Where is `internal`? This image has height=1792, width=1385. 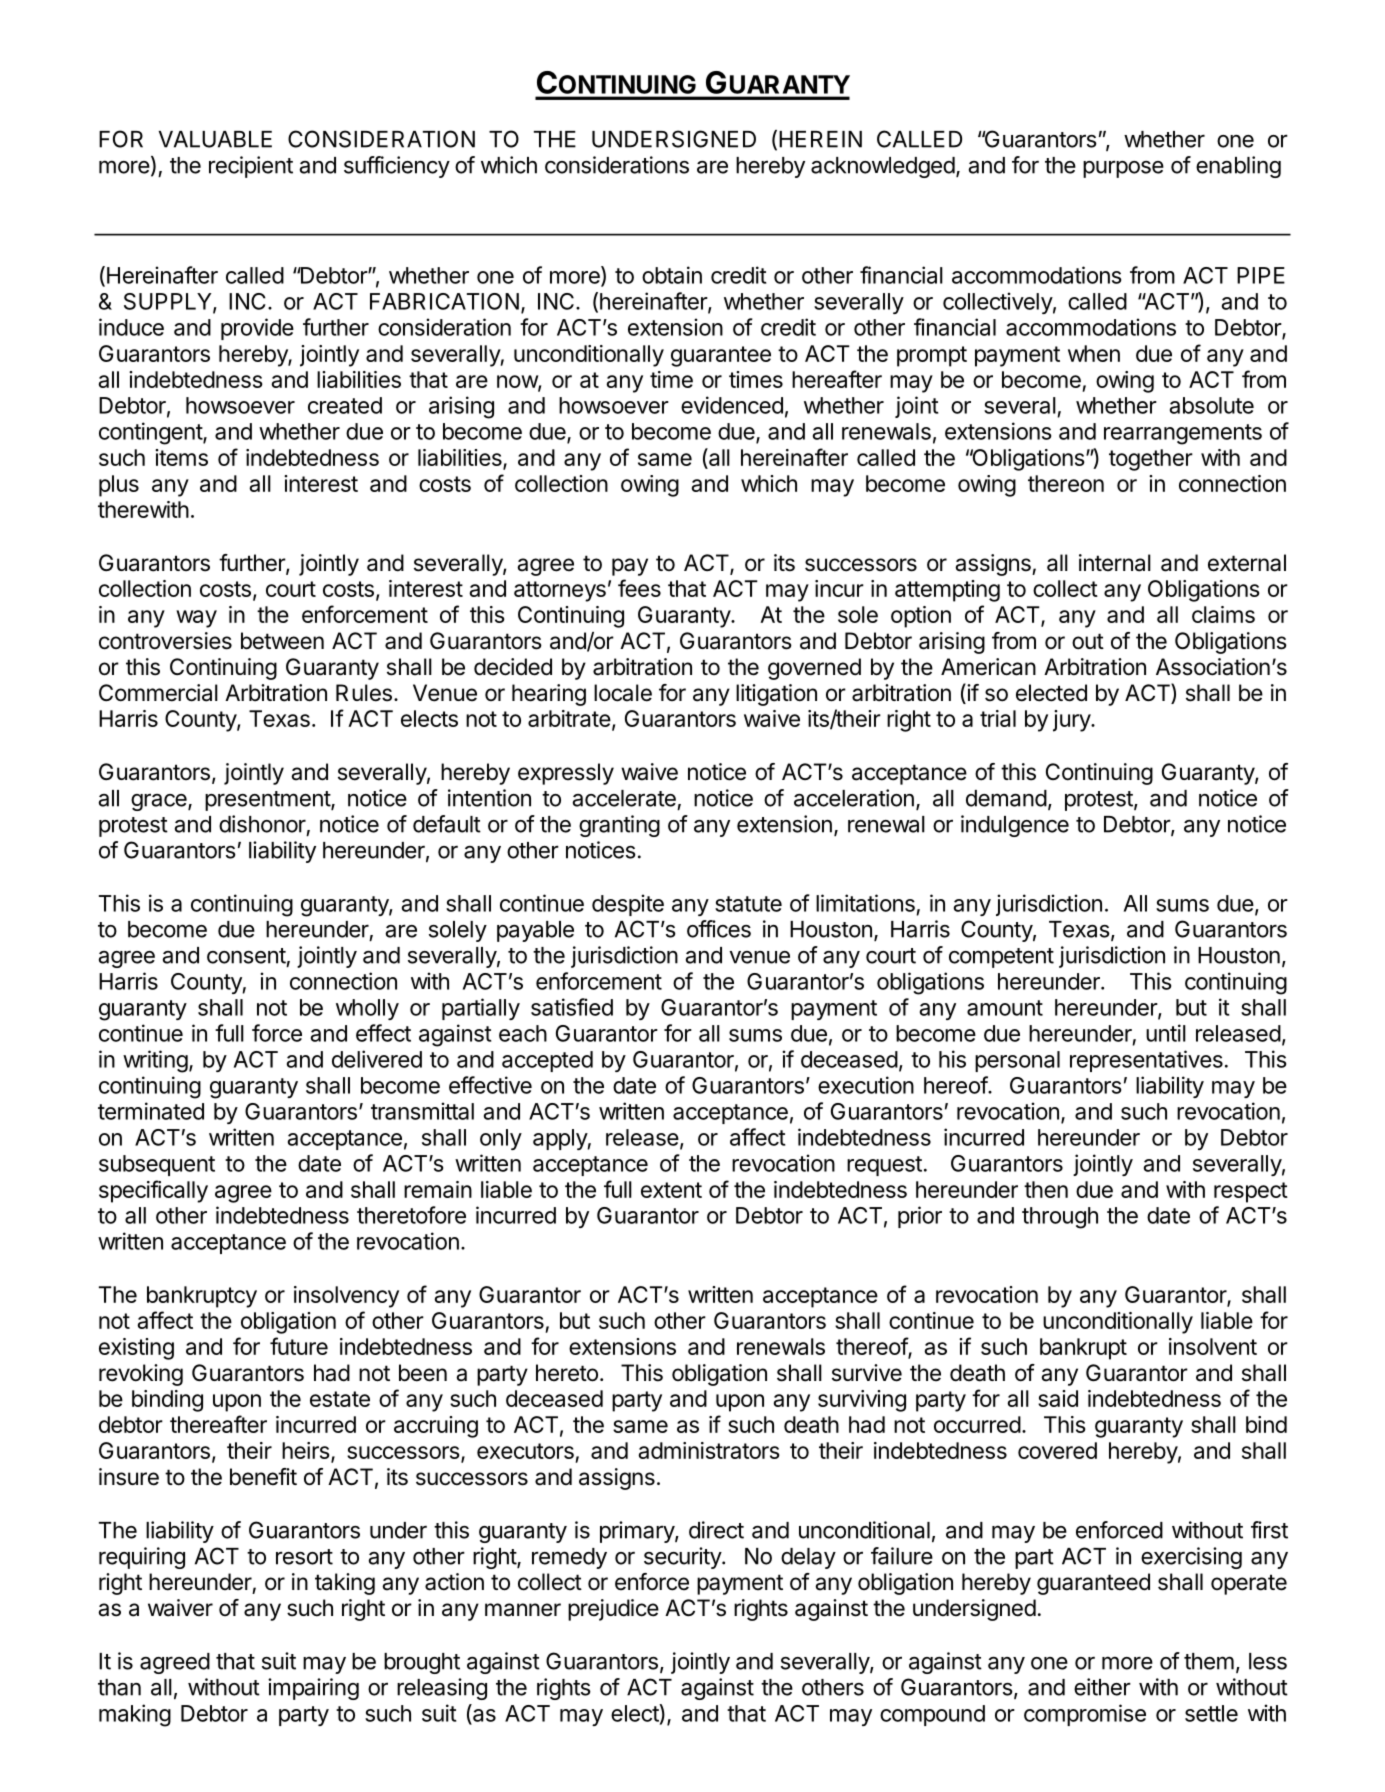 internal is located at coordinates (1115, 563).
